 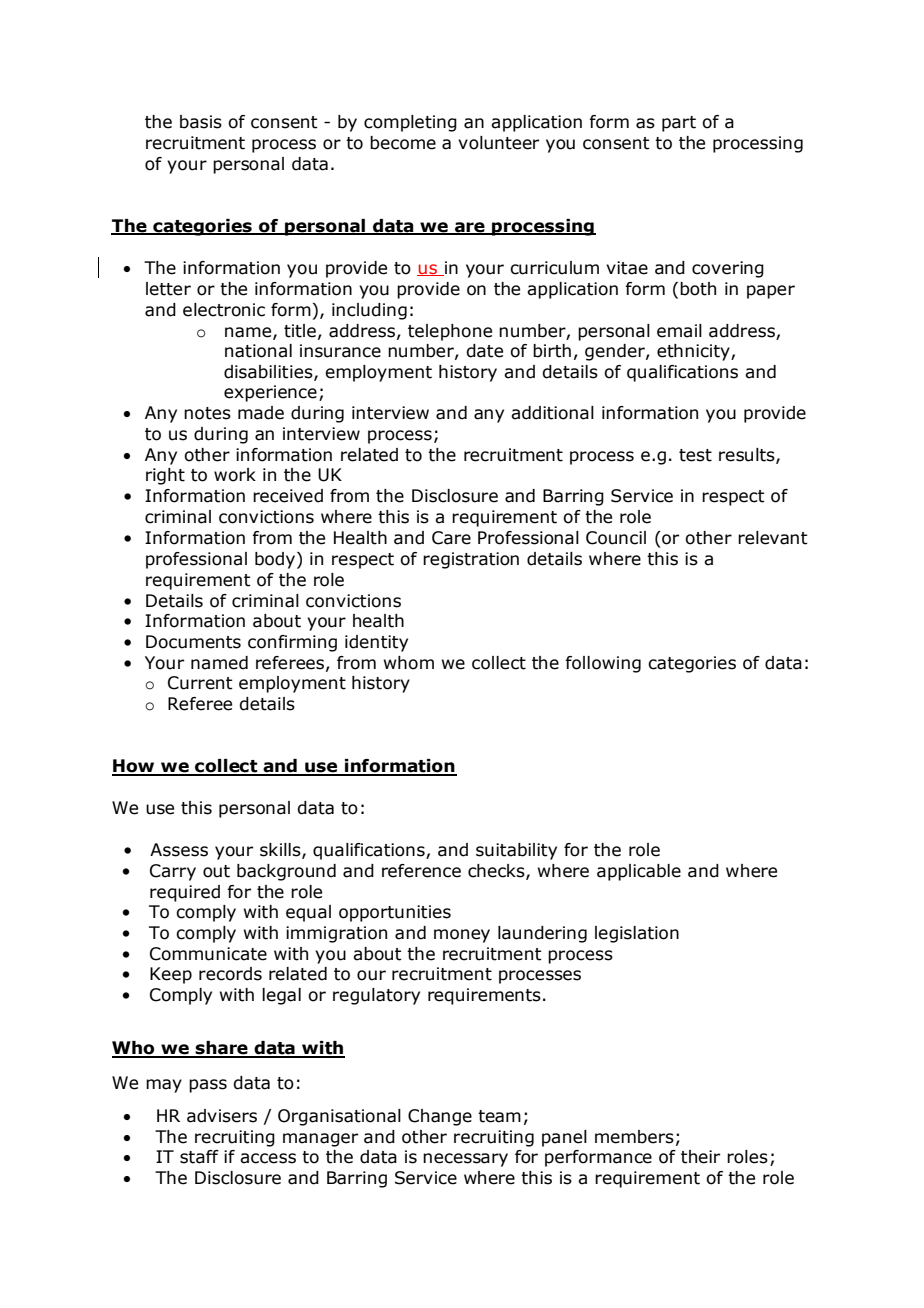 I want to click on following, so click(x=603, y=664).
